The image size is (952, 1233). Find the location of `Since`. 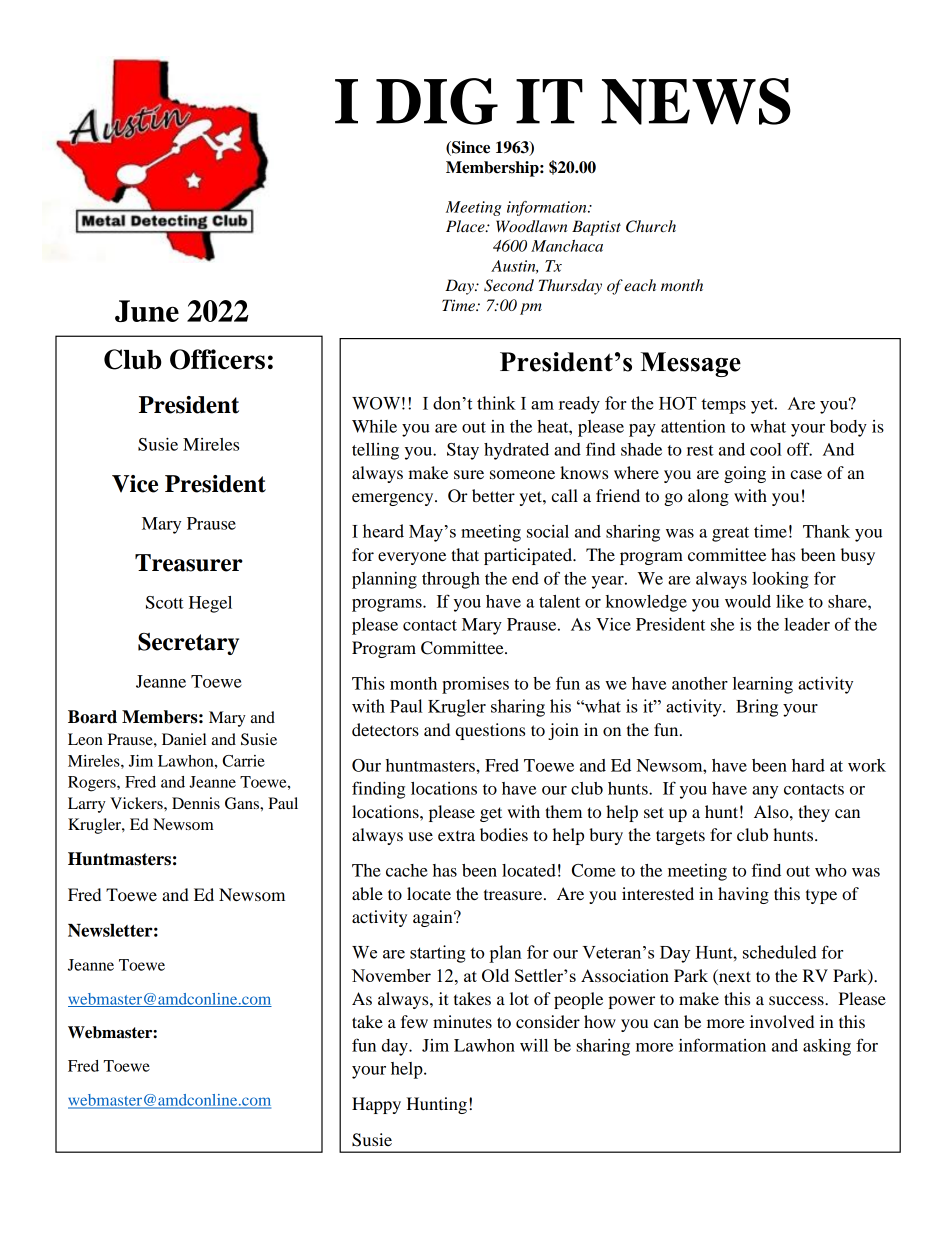

Since is located at coordinates (470, 148).
